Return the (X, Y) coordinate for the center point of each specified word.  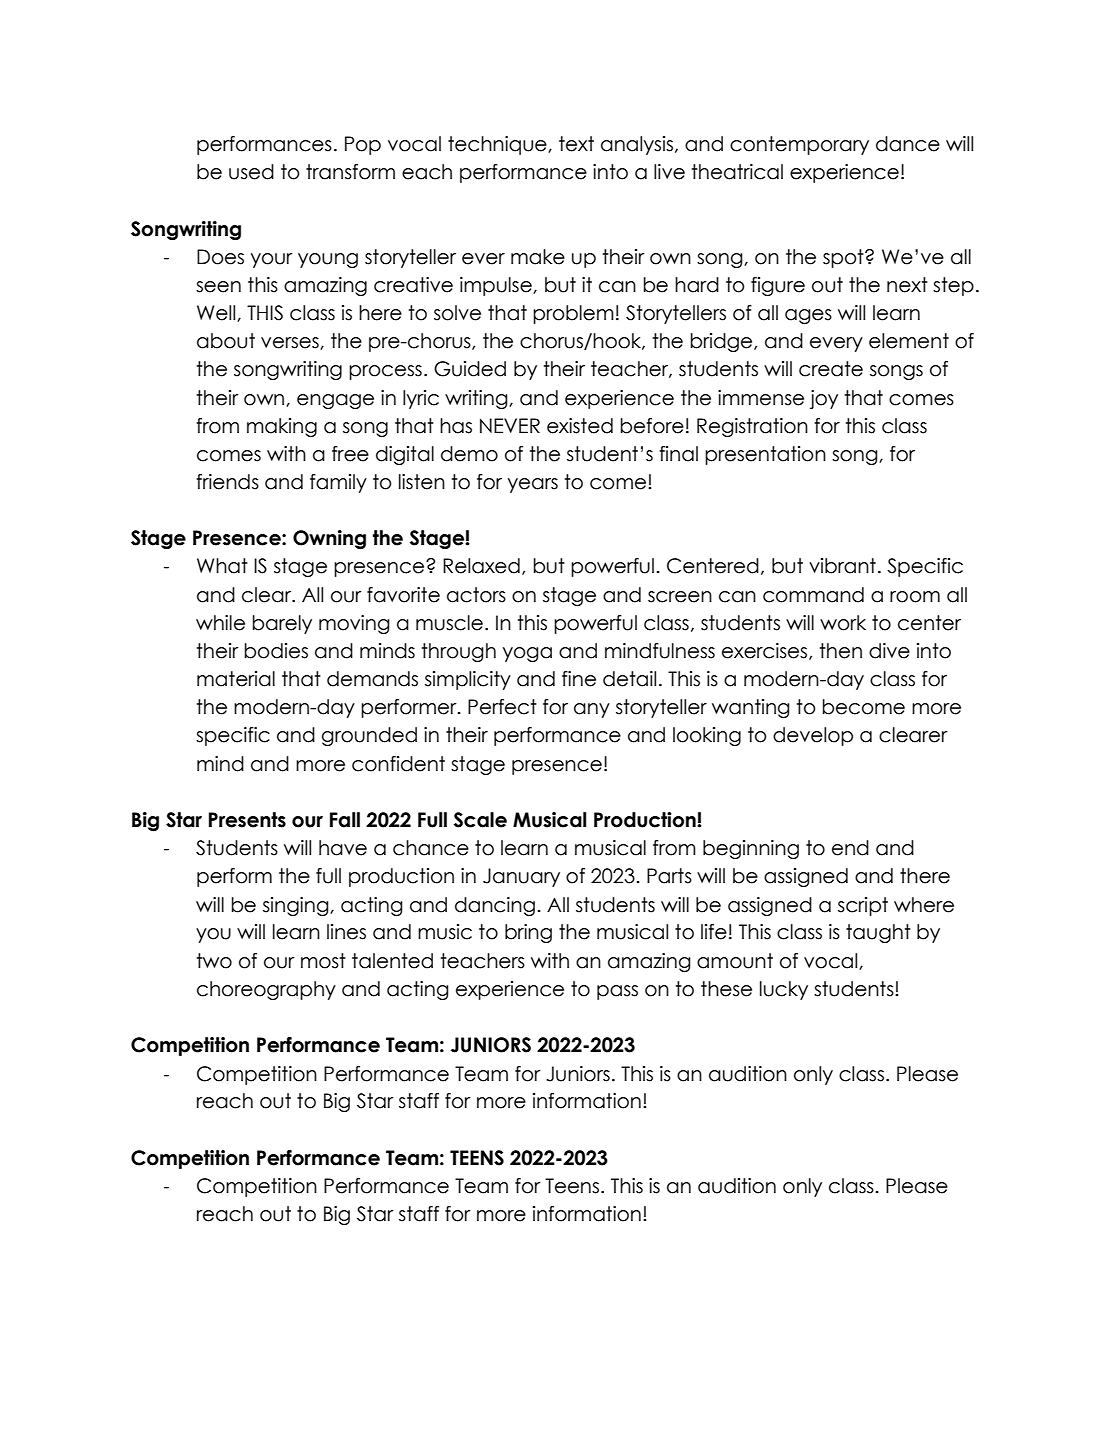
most (323, 961)
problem (573, 314)
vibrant (842, 566)
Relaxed (481, 566)
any (592, 710)
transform (350, 172)
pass (617, 992)
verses (291, 343)
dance (908, 144)
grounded (369, 736)
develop (813, 736)
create (831, 369)
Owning (329, 539)
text (576, 144)
